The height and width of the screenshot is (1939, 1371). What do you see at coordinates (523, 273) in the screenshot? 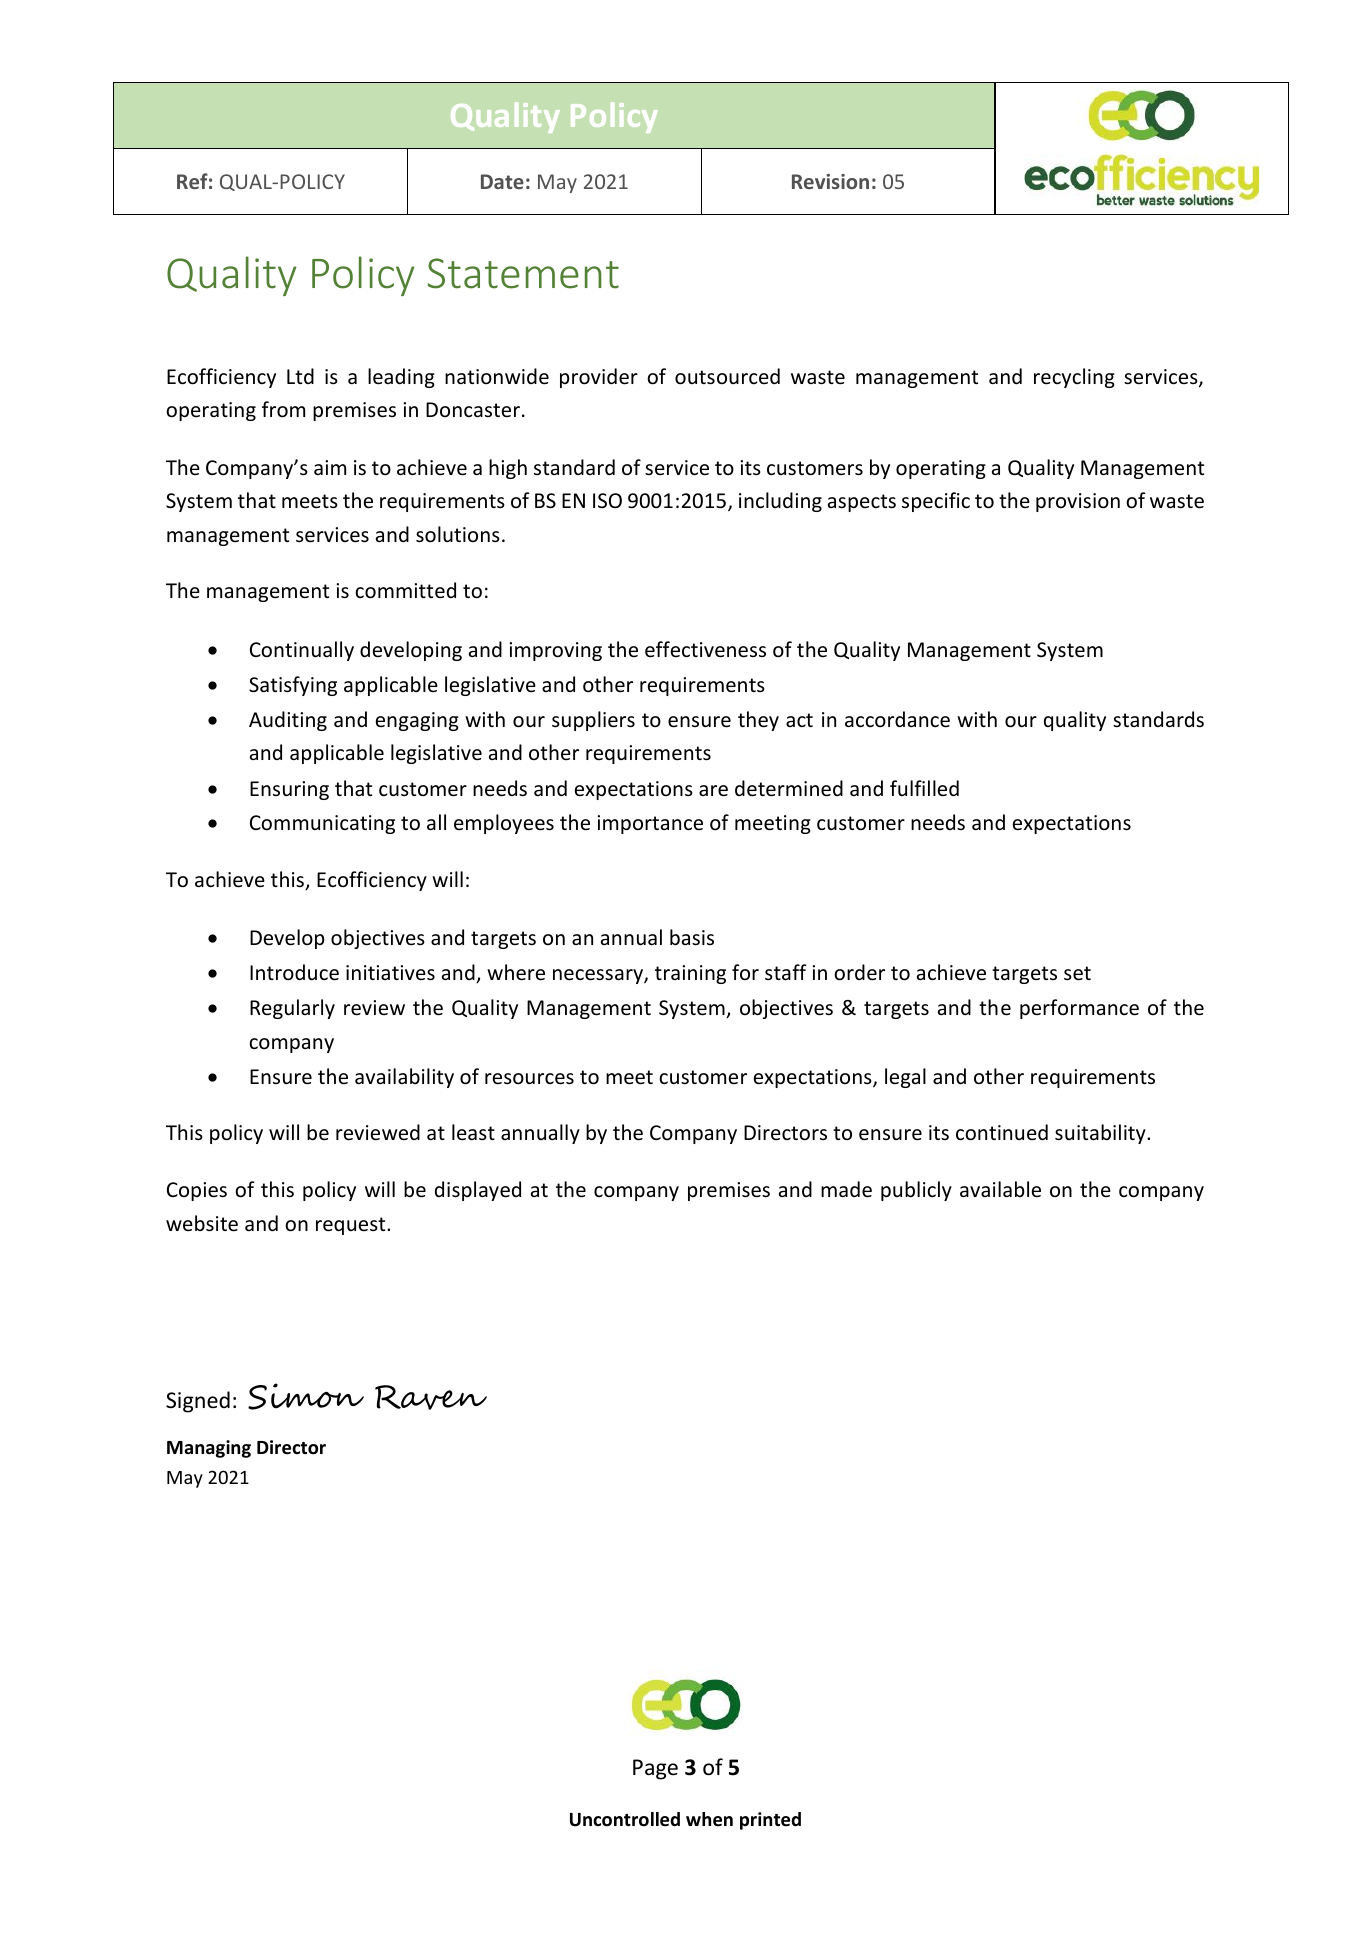
I see `Statement` at bounding box center [523, 273].
